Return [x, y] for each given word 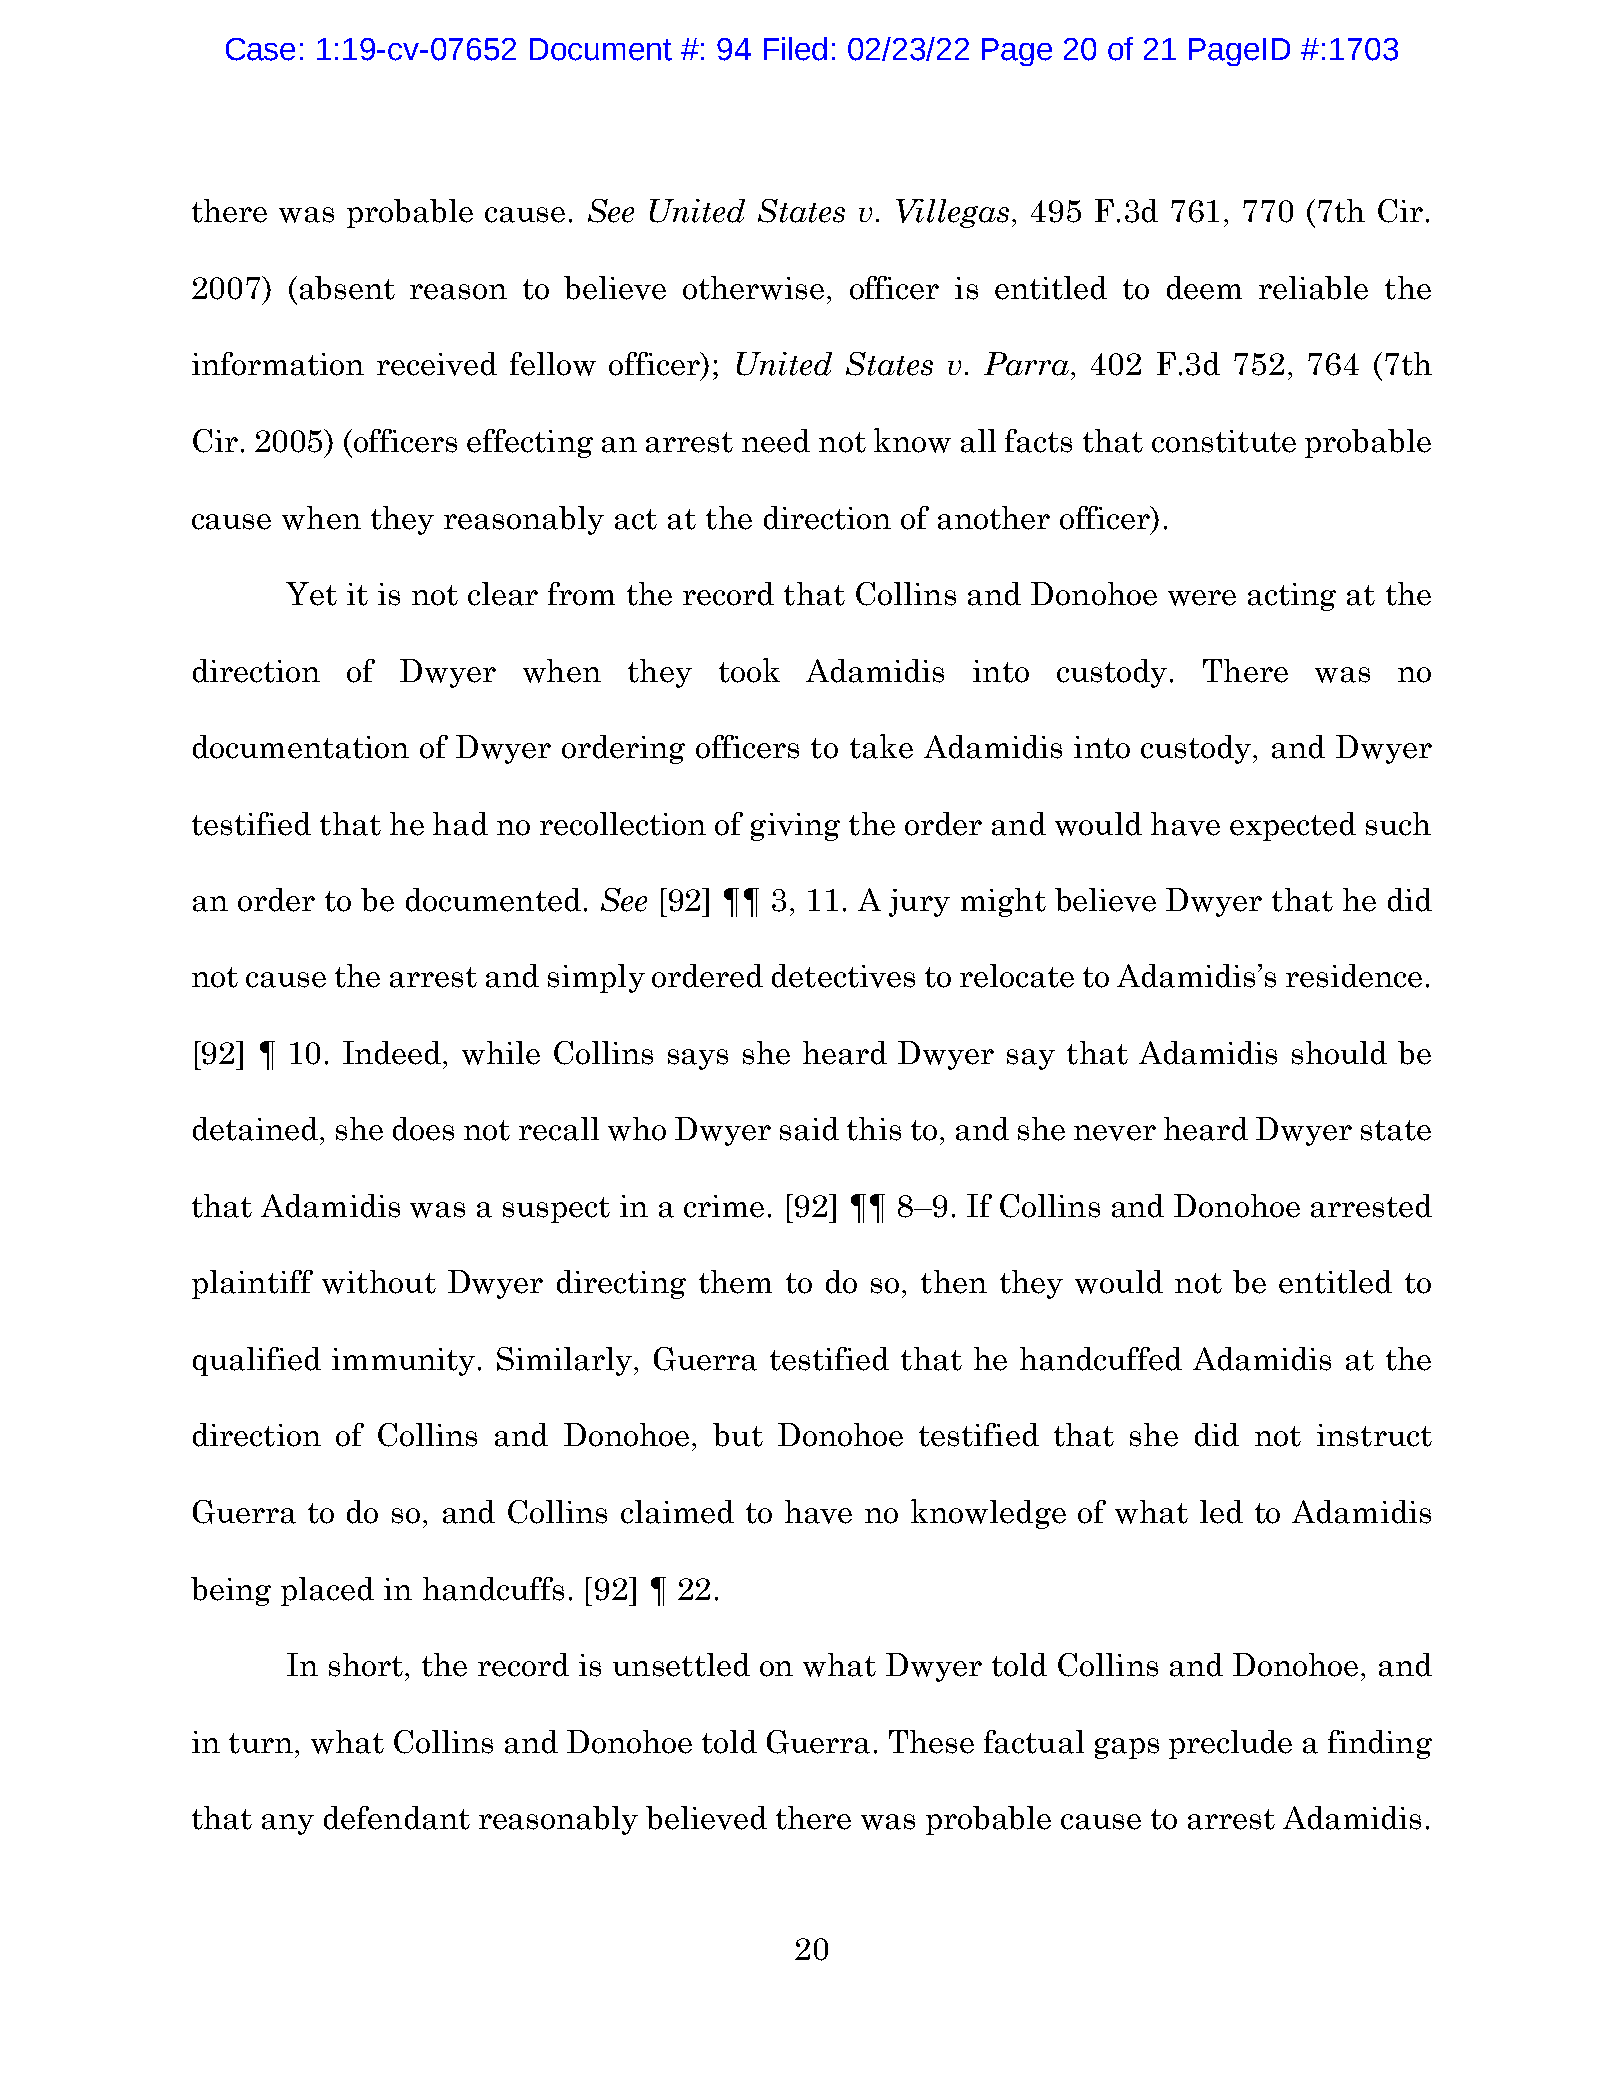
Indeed [393, 1053]
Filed [795, 49]
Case [260, 49]
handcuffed [1101, 1359]
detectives [843, 976]
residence [1354, 976]
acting [1292, 597]
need [776, 441]
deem [1204, 288]
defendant [397, 1818]
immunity [403, 1362]
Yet [311, 594]
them [735, 1282]
